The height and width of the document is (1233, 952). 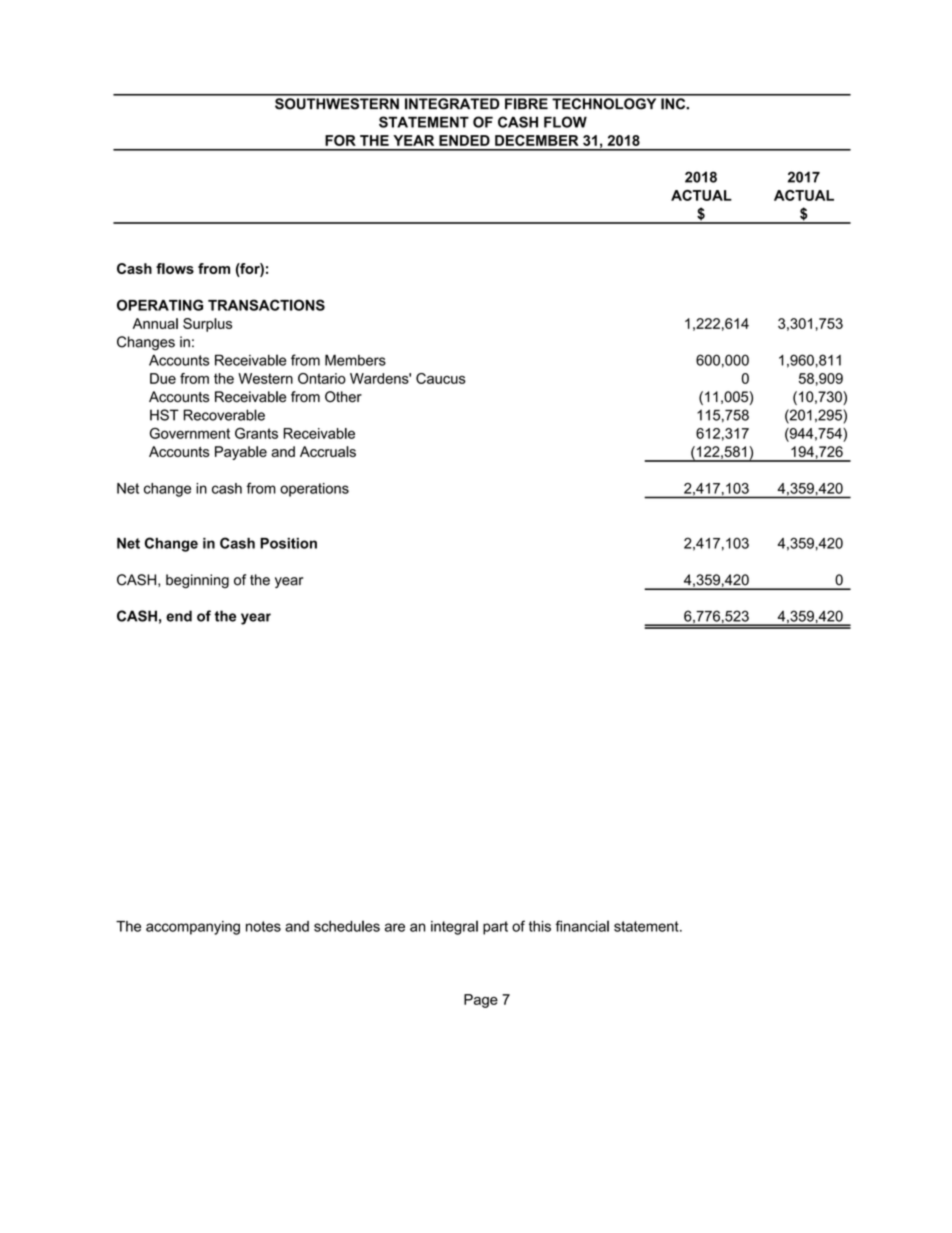 What do you see at coordinates (347, 926) in the document?
I see `schedules` at bounding box center [347, 926].
